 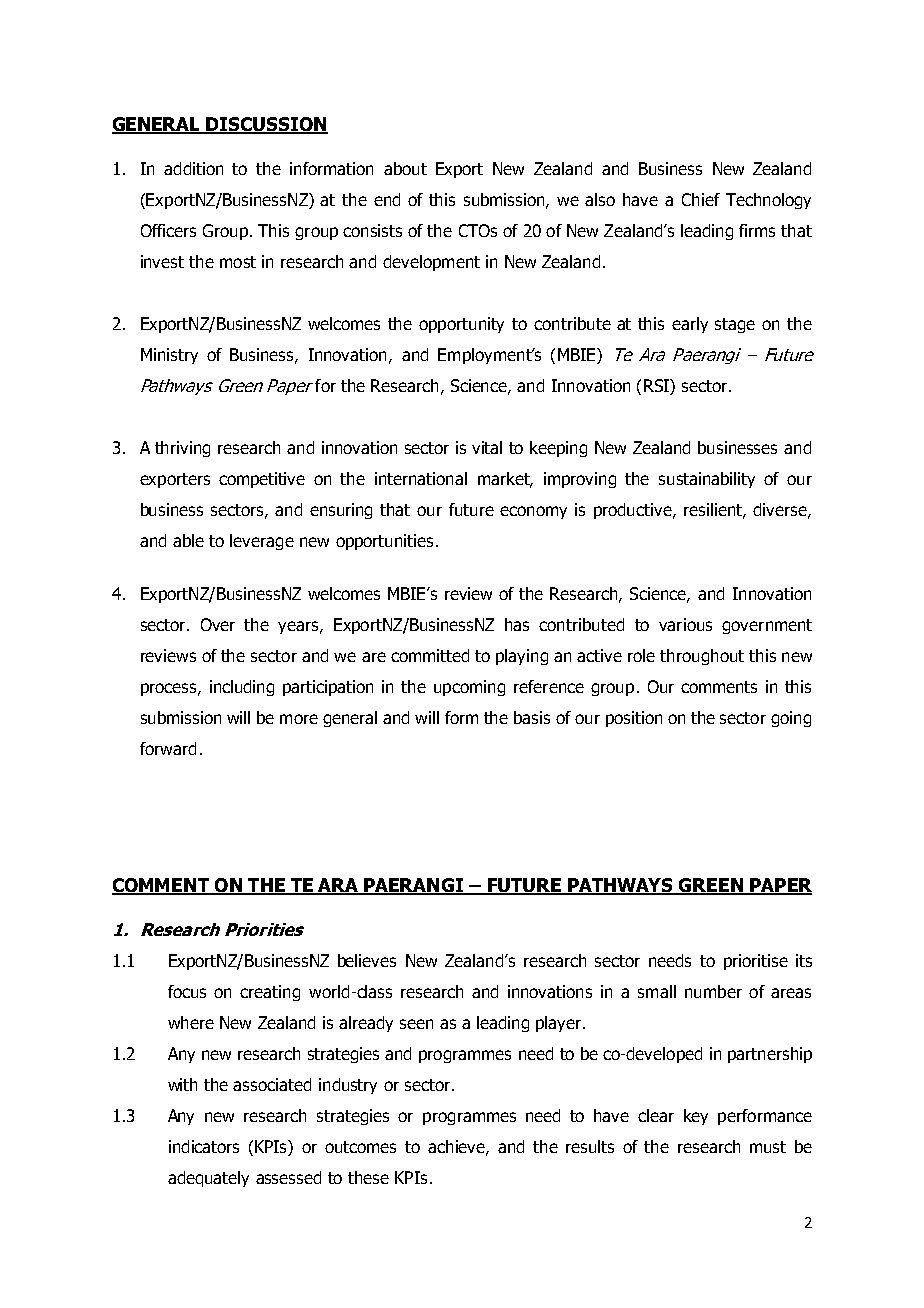 What do you see at coordinates (702, 657) in the screenshot?
I see `throughout` at bounding box center [702, 657].
